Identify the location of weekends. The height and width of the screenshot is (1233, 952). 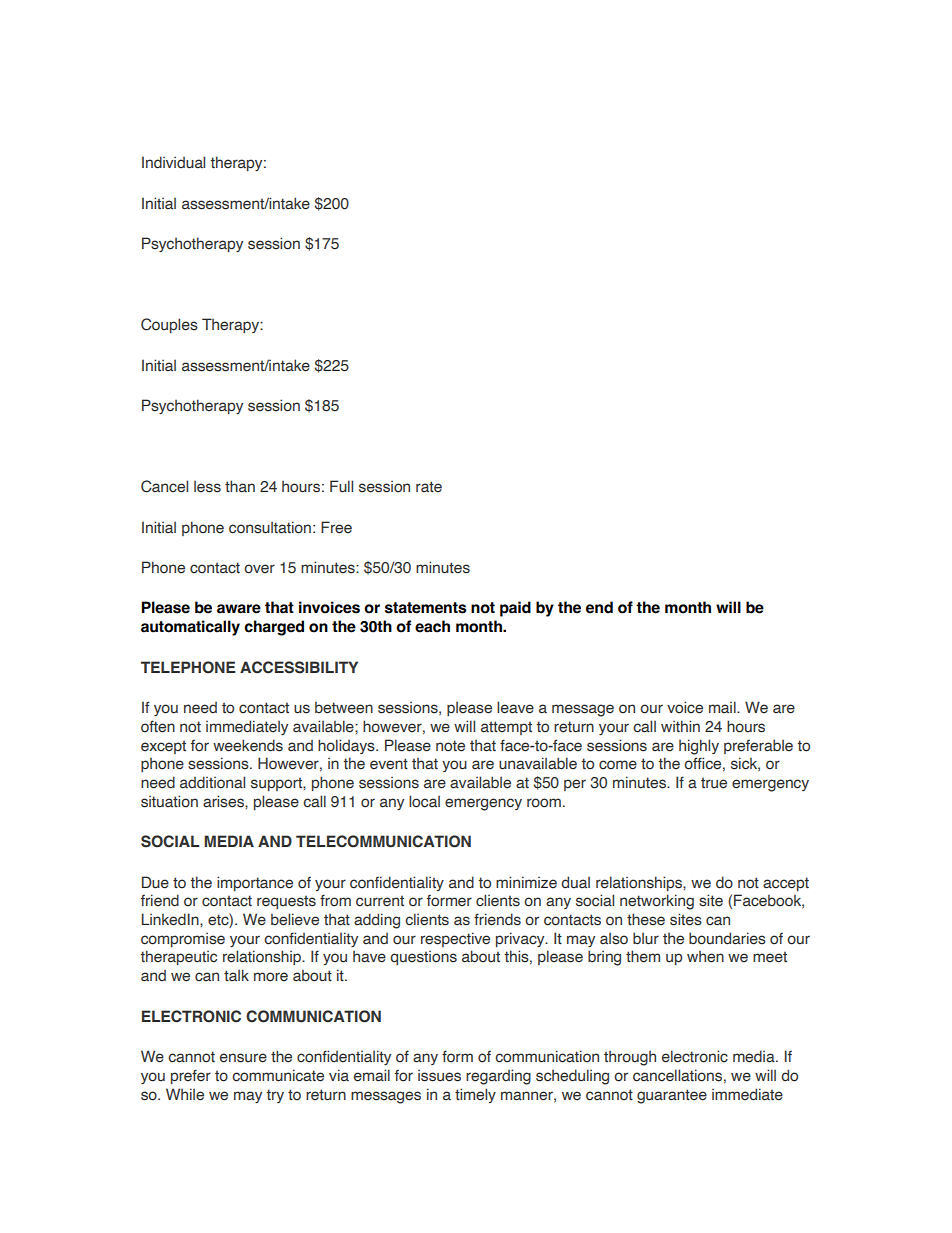
(248, 745).
